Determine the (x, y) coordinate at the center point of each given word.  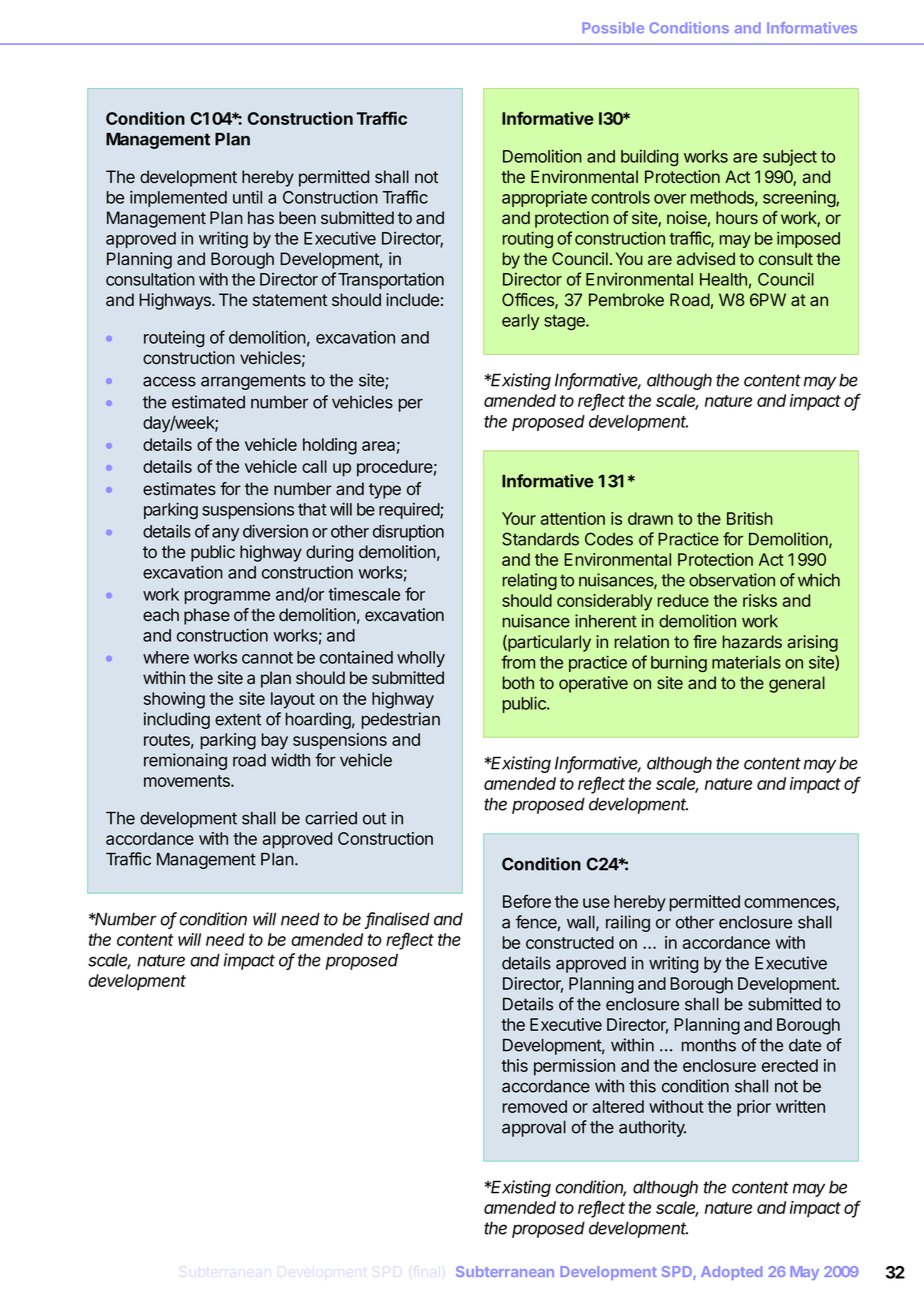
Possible (613, 28)
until (247, 197)
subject (790, 157)
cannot (267, 658)
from (518, 662)
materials (746, 662)
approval (534, 1128)
